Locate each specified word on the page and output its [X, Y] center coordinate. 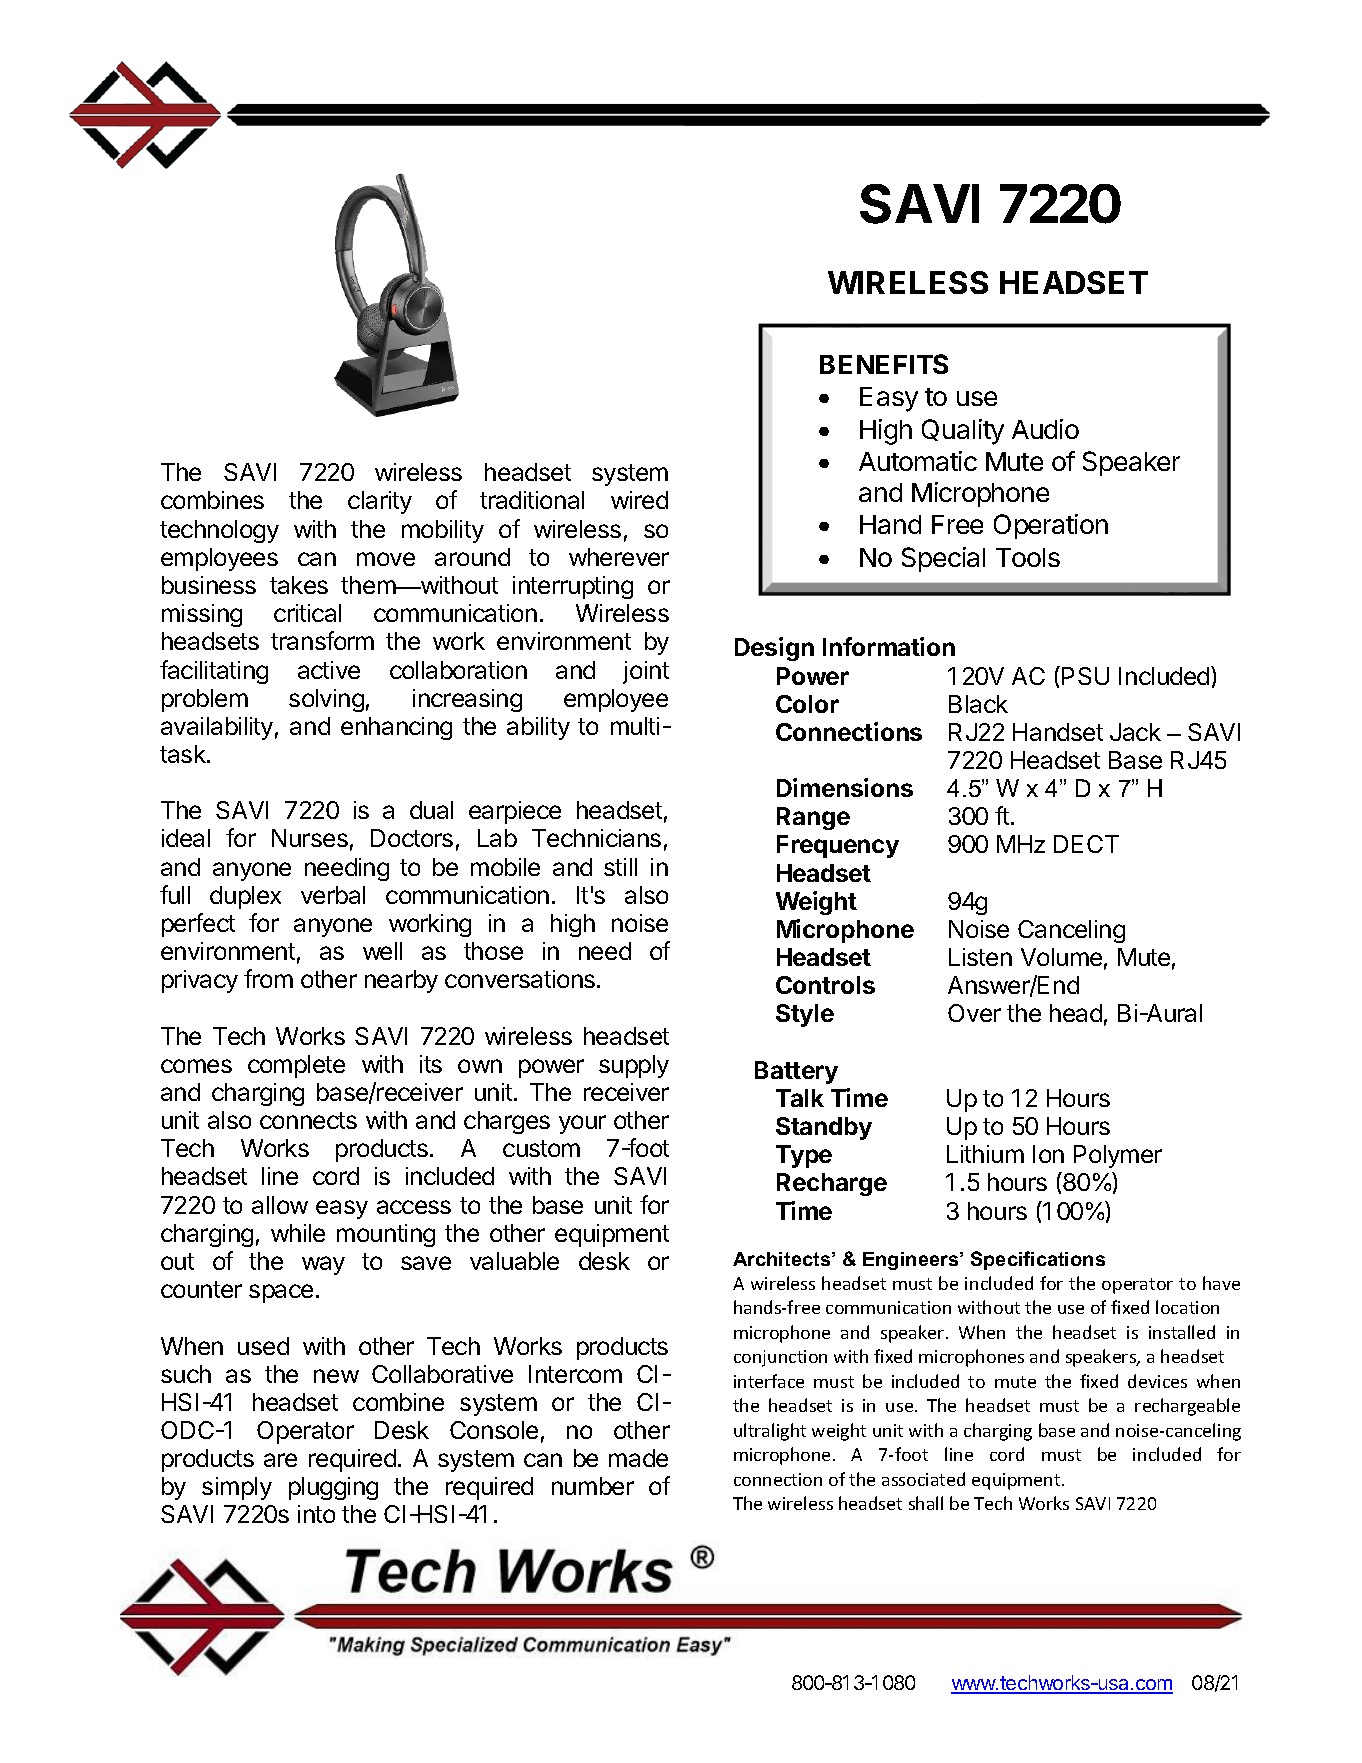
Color [807, 704]
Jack [1135, 732]
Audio [1045, 429]
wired [639, 500]
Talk [800, 1098]
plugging [333, 1488]
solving [326, 700]
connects [308, 1120]
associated [923, 1479]
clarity [380, 502]
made [638, 1458]
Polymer [1118, 1156]
